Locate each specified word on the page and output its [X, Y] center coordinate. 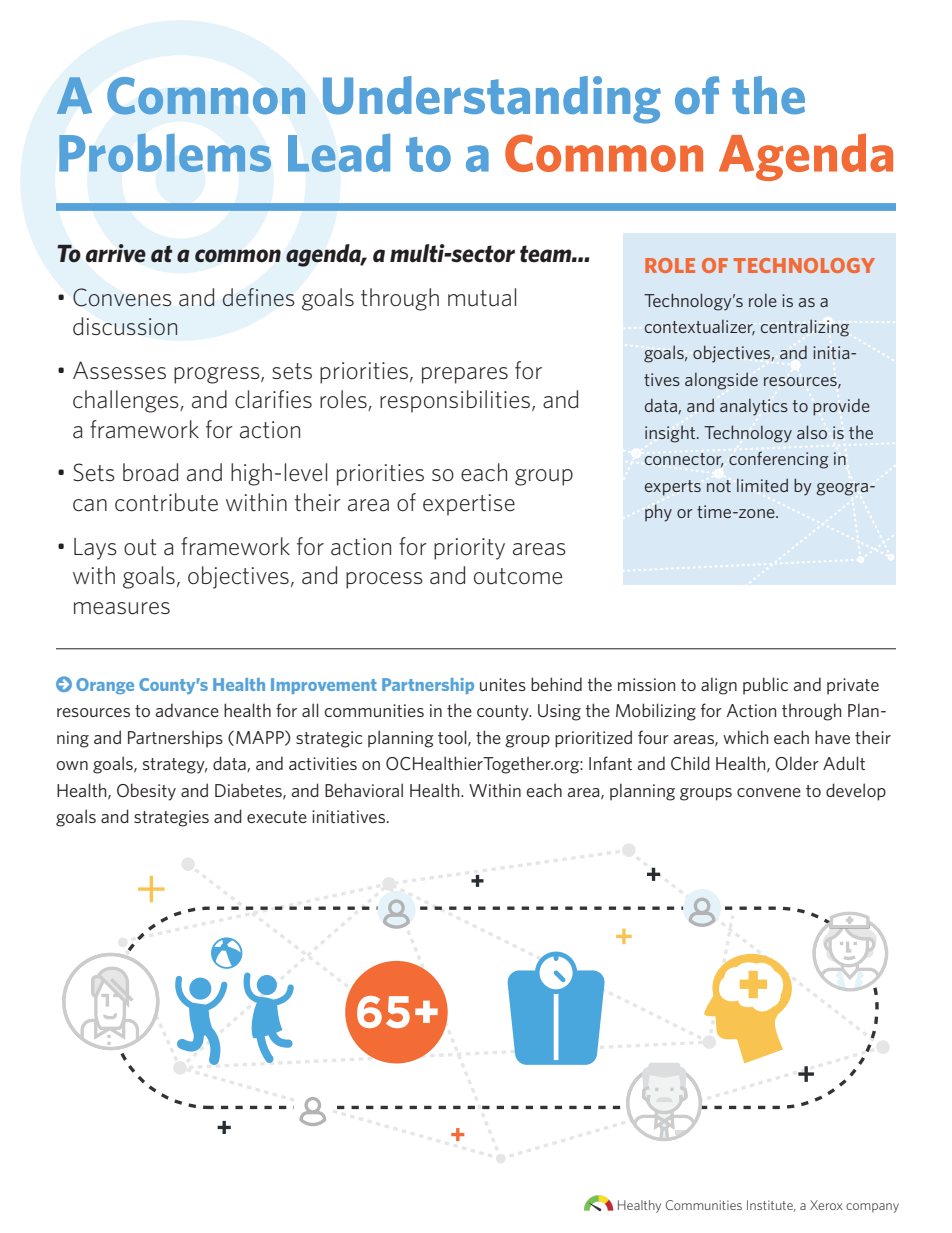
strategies [171, 818]
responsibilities [456, 401]
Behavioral [364, 790]
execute [277, 817]
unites [503, 684]
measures [122, 608]
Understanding [492, 100]
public [765, 686]
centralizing [805, 328]
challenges [127, 401]
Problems [165, 153]
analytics [754, 407]
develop [856, 792]
